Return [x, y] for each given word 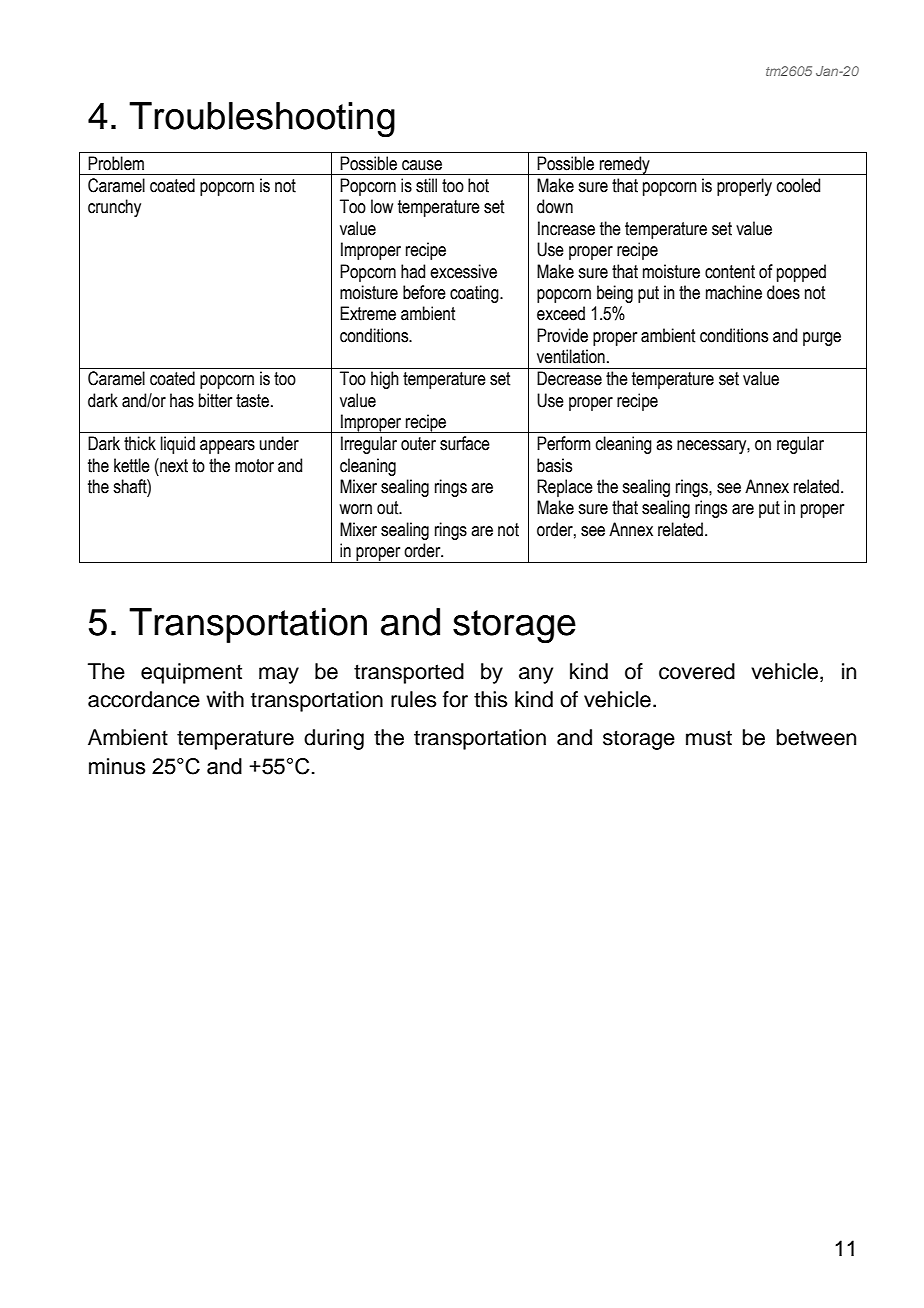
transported [409, 673]
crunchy [114, 208]
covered [697, 671]
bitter [215, 400]
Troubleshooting [262, 120]
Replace [565, 488]
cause [422, 165]
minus [117, 766]
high [385, 380]
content [730, 272]
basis [554, 465]
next [173, 465]
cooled [798, 185]
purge [822, 339]
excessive [463, 271]
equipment [191, 673]
